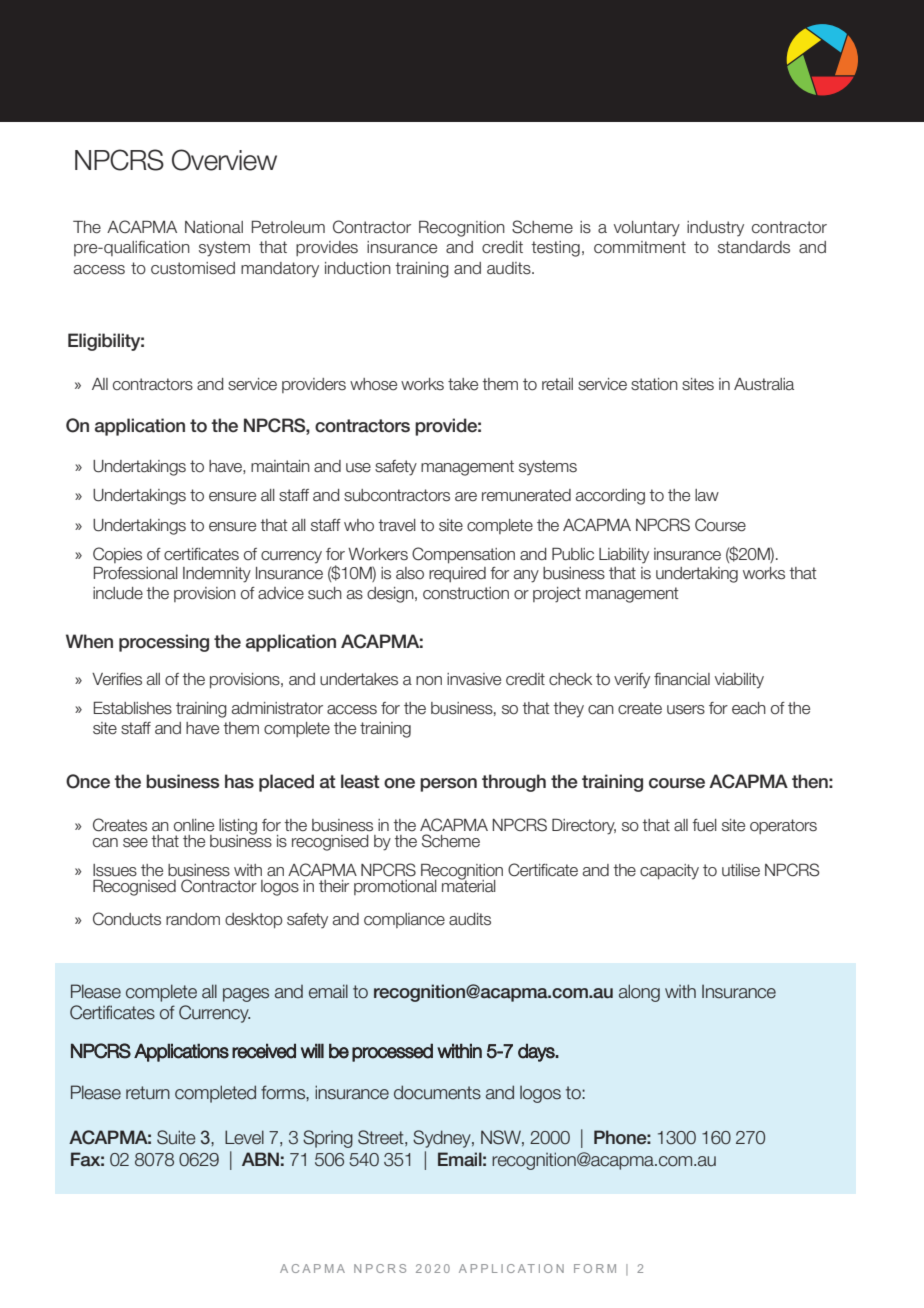 The image size is (924, 1308). What do you see at coordinates (682, 679) in the page?
I see `financial` at bounding box center [682, 679].
